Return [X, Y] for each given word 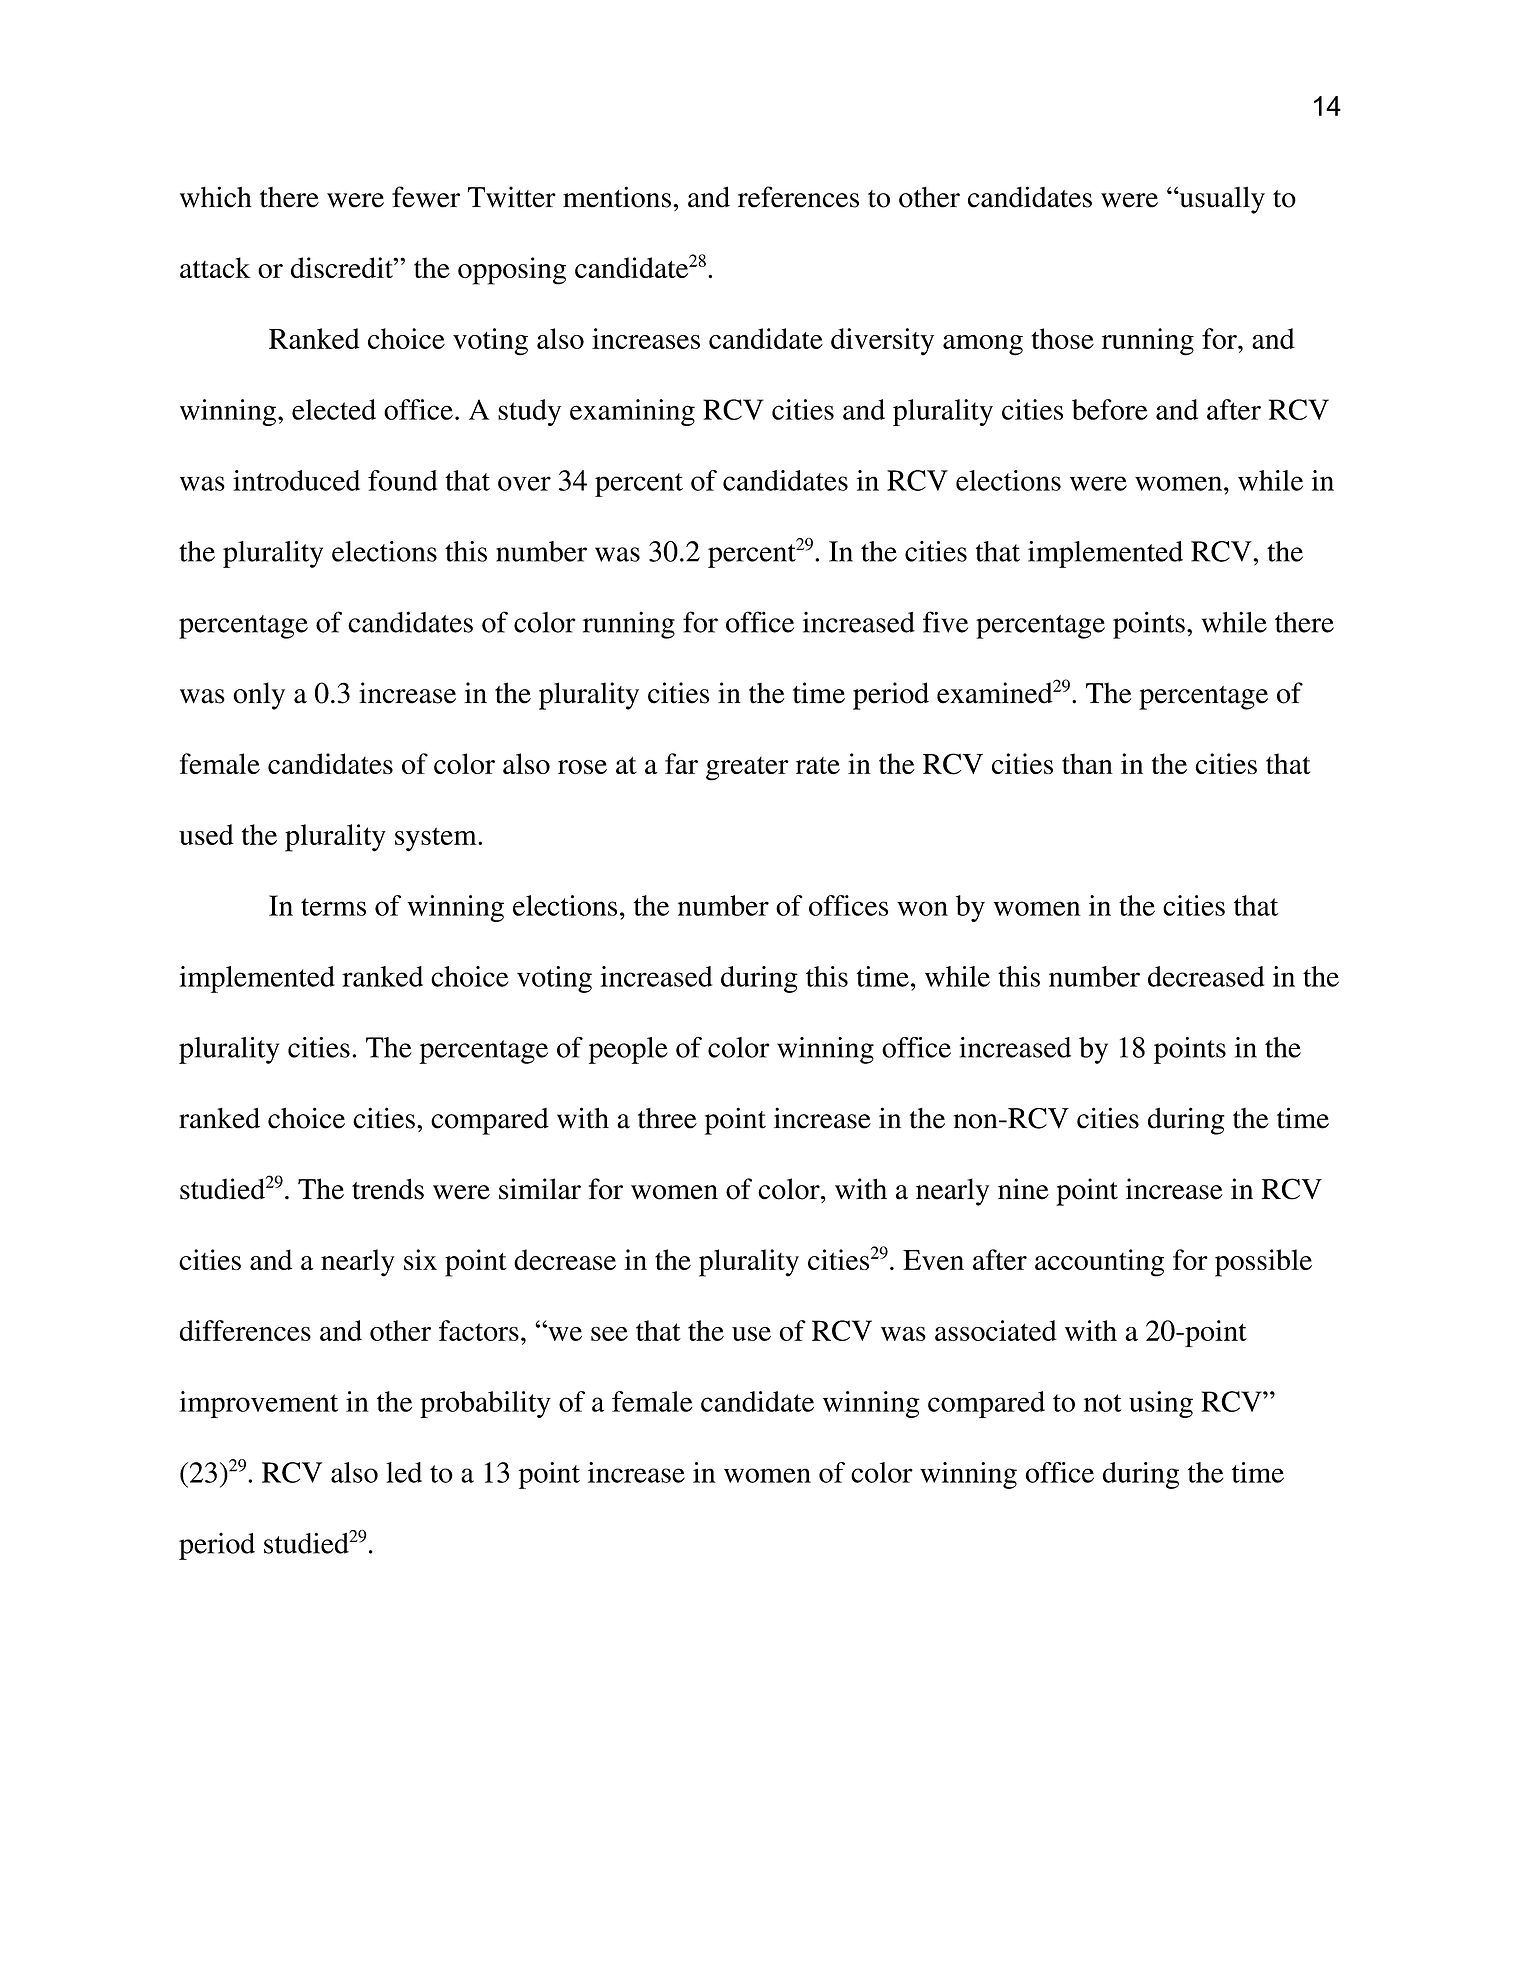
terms [333, 907]
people [628, 1050]
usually [1221, 200]
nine [1023, 1189]
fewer [426, 197]
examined [995, 693]
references [798, 197]
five [945, 622]
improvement [258, 1404]
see [609, 1334]
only [259, 696]
